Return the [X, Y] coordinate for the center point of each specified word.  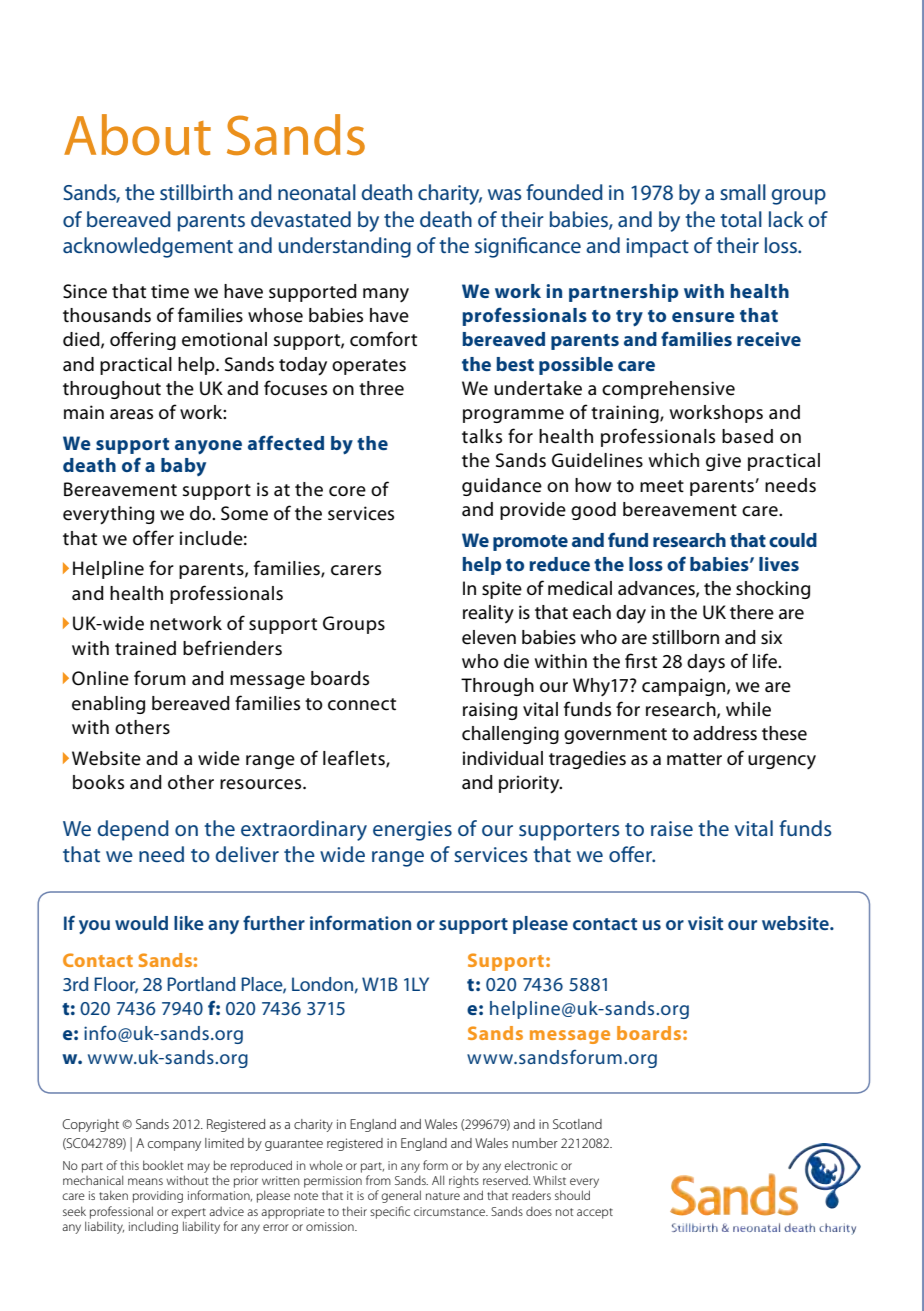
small [743, 192]
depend [133, 830]
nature [443, 1196]
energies [412, 831]
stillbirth [196, 192]
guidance [502, 487]
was [504, 194]
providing [158, 1197]
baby [183, 467]
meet [662, 486]
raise [672, 828]
